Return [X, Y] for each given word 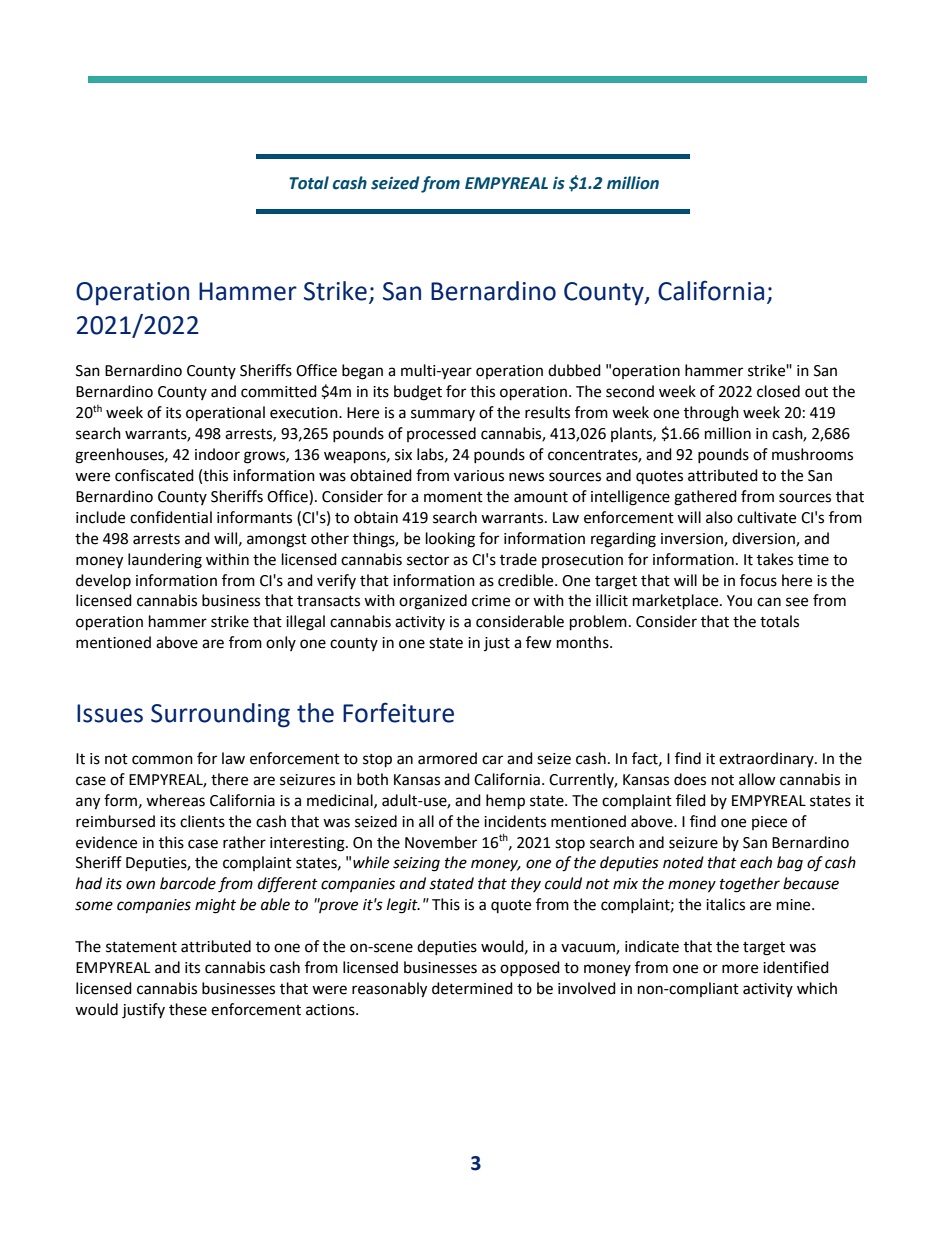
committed [279, 391]
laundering [165, 561]
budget [418, 393]
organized [433, 602]
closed [778, 391]
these [188, 1009]
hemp [505, 802]
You [739, 601]
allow [757, 779]
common [162, 760]
